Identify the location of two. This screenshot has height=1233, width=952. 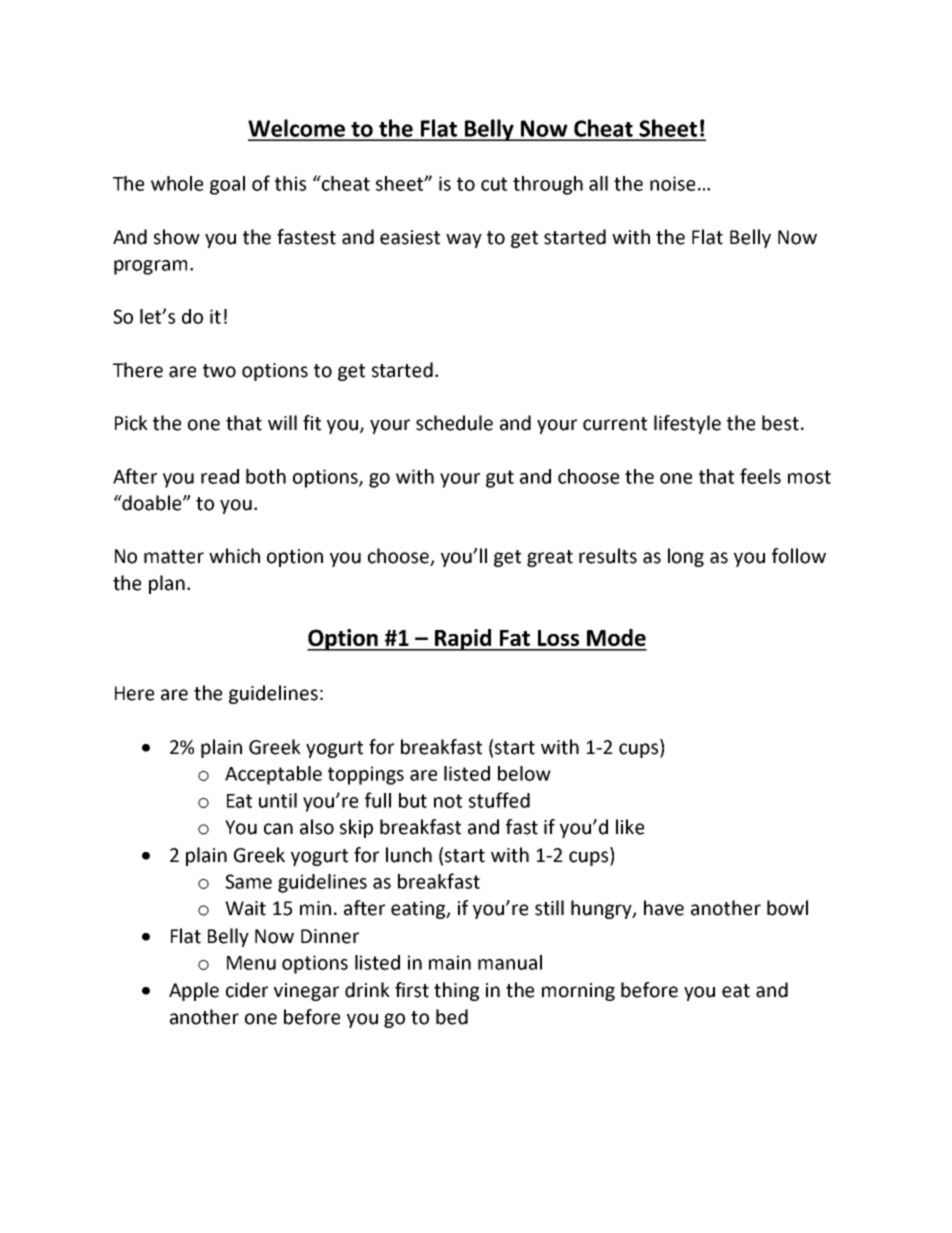
(219, 371).
